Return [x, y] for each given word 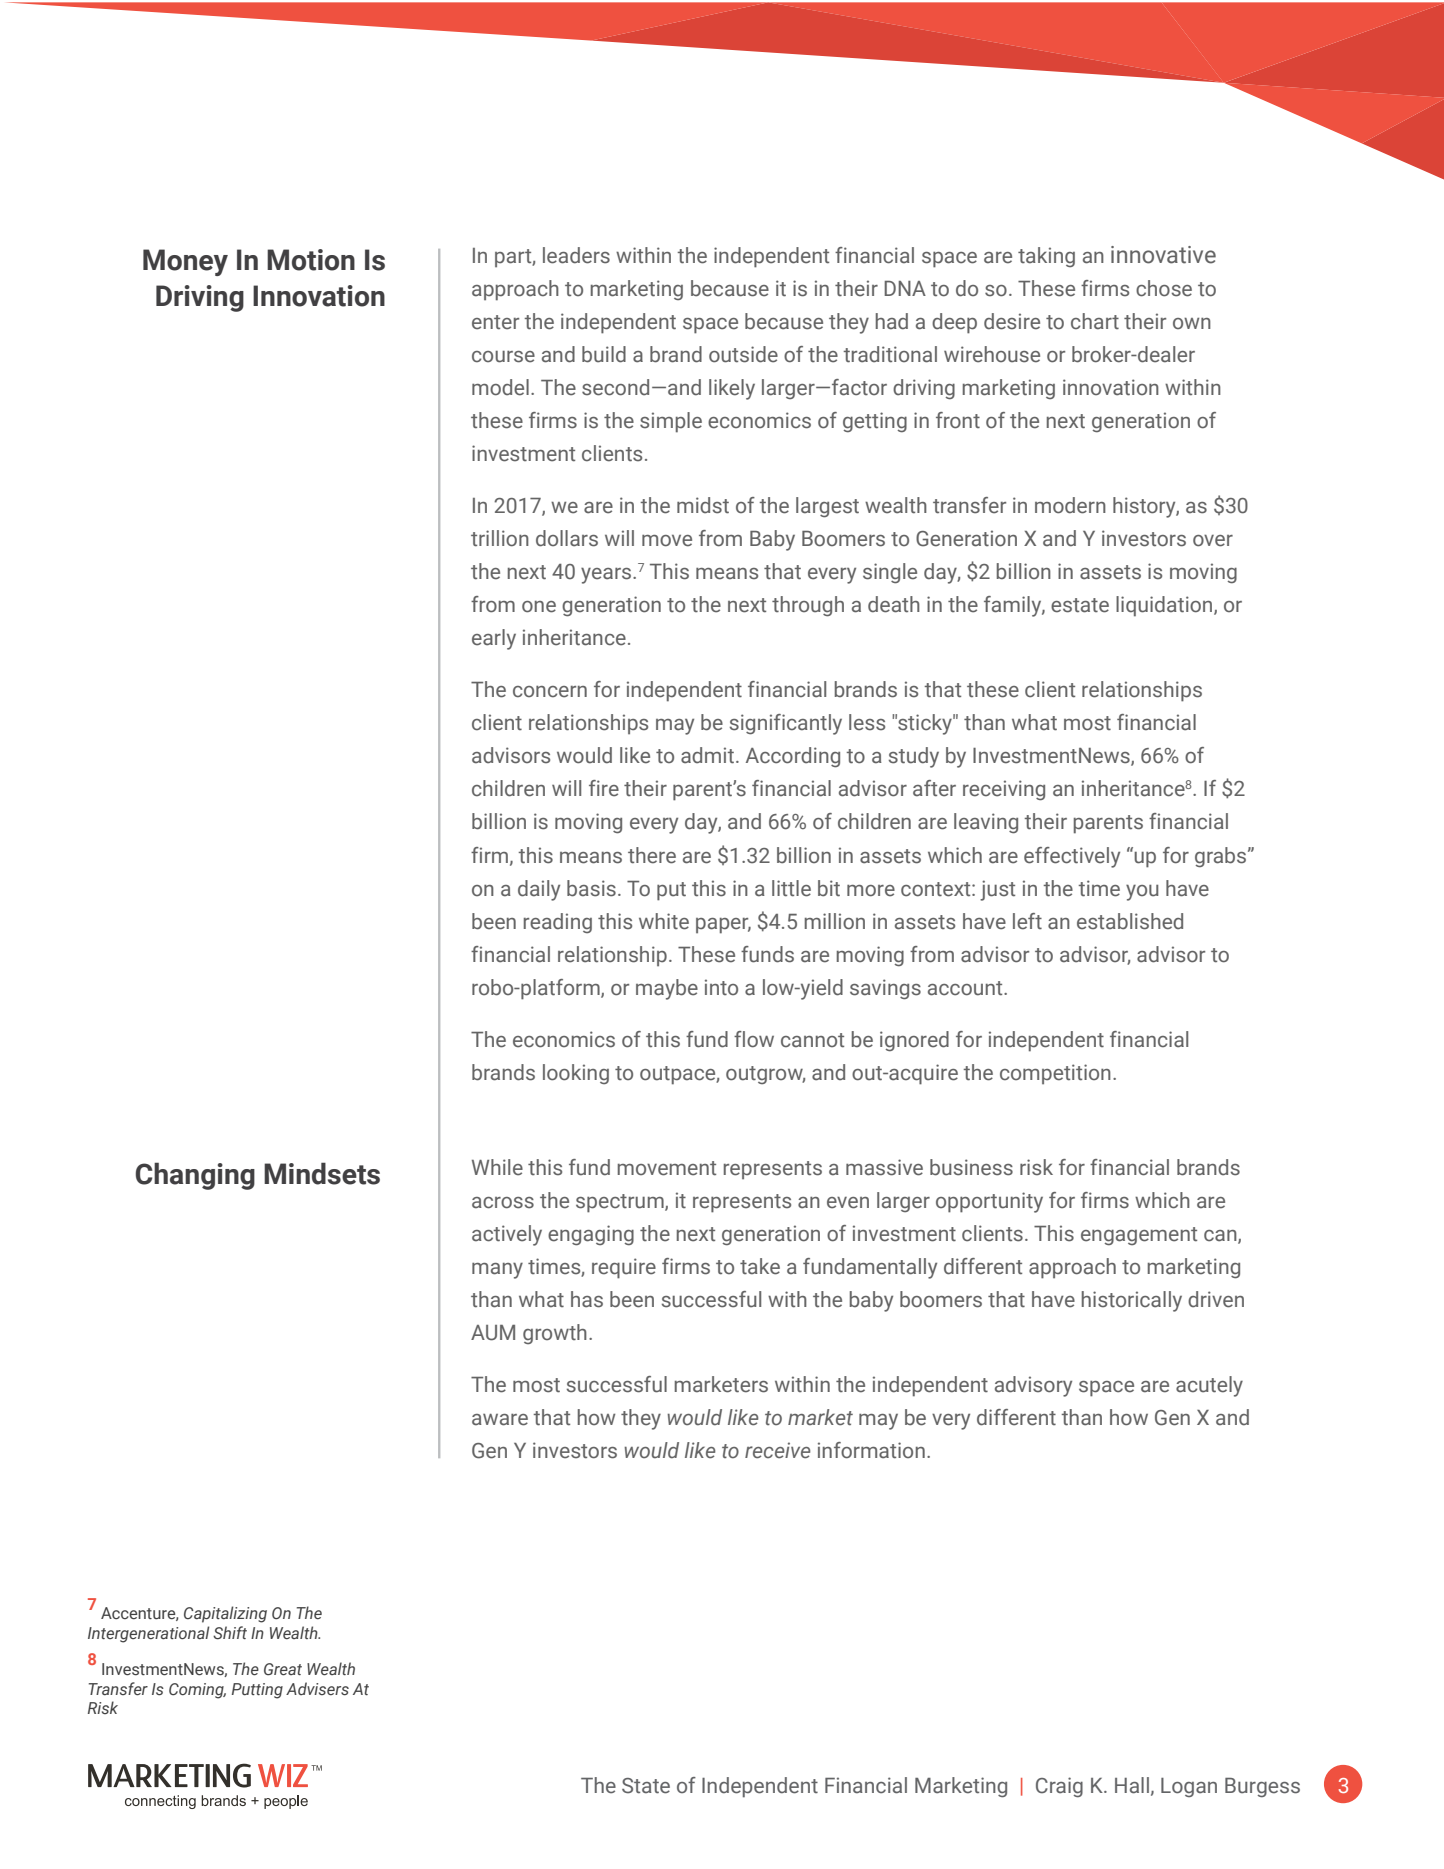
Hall [1132, 1785]
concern [550, 692]
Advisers [317, 1689]
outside [743, 354]
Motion [311, 260]
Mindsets [322, 1173]
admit [707, 755]
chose [1164, 288]
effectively [1072, 857]
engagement [1139, 1236]
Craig [1059, 1787]
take [760, 1266]
